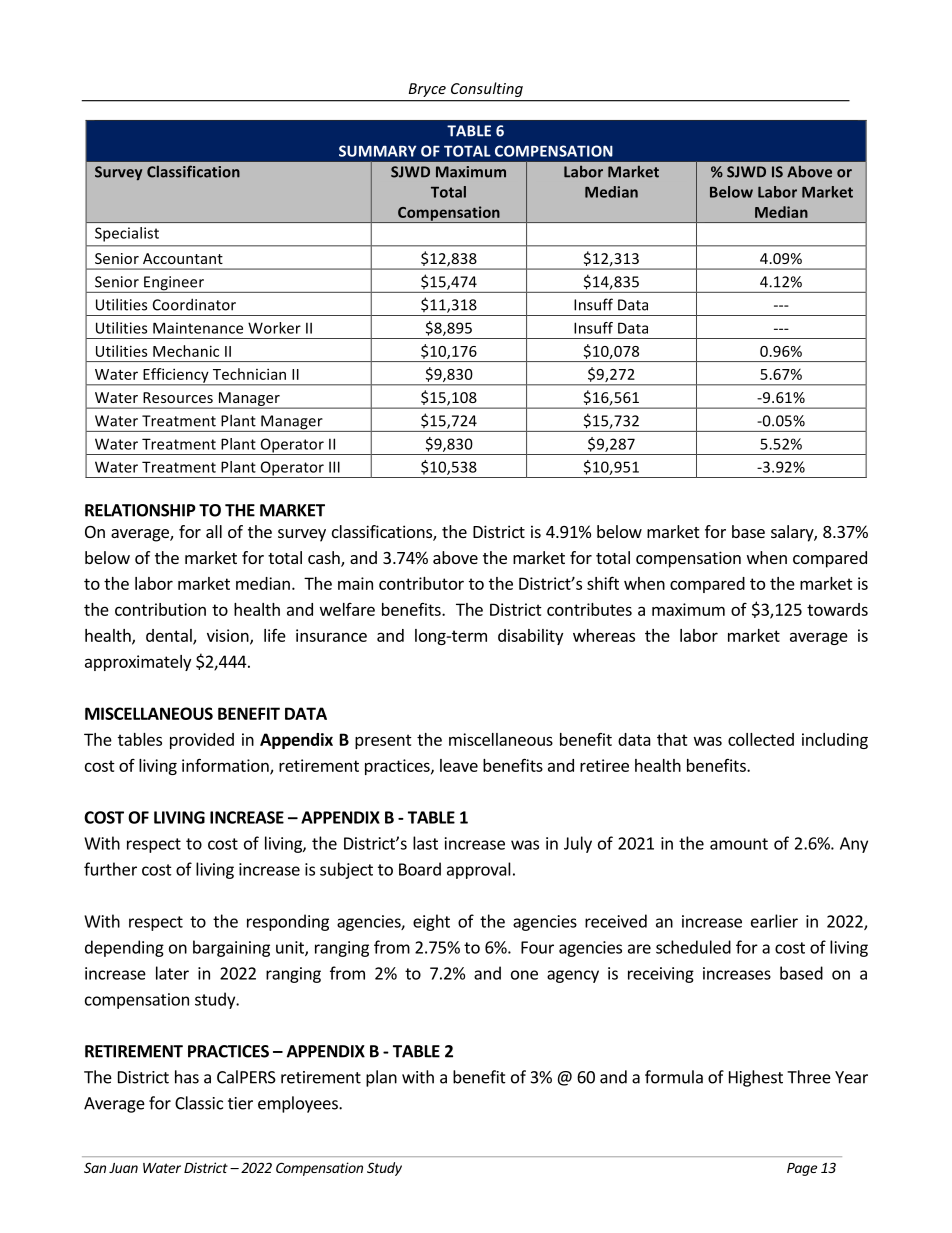 The width and height of the page is (952, 1233). Describe the element at coordinates (530, 637) in the page. I see `disability` at that location.
